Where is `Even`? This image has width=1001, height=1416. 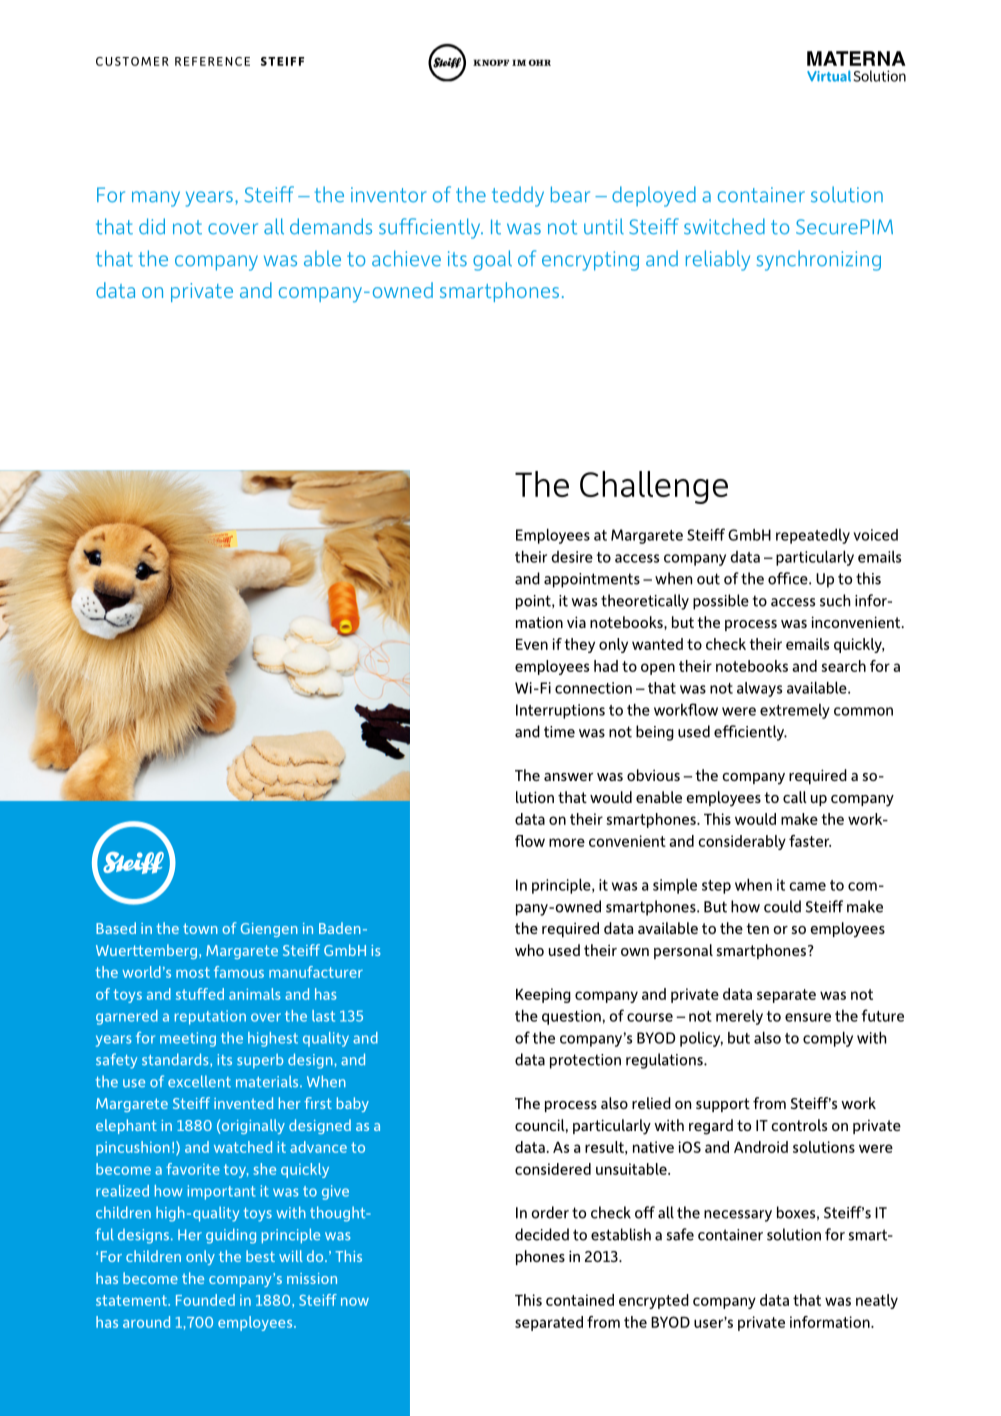
Even is located at coordinates (532, 644).
